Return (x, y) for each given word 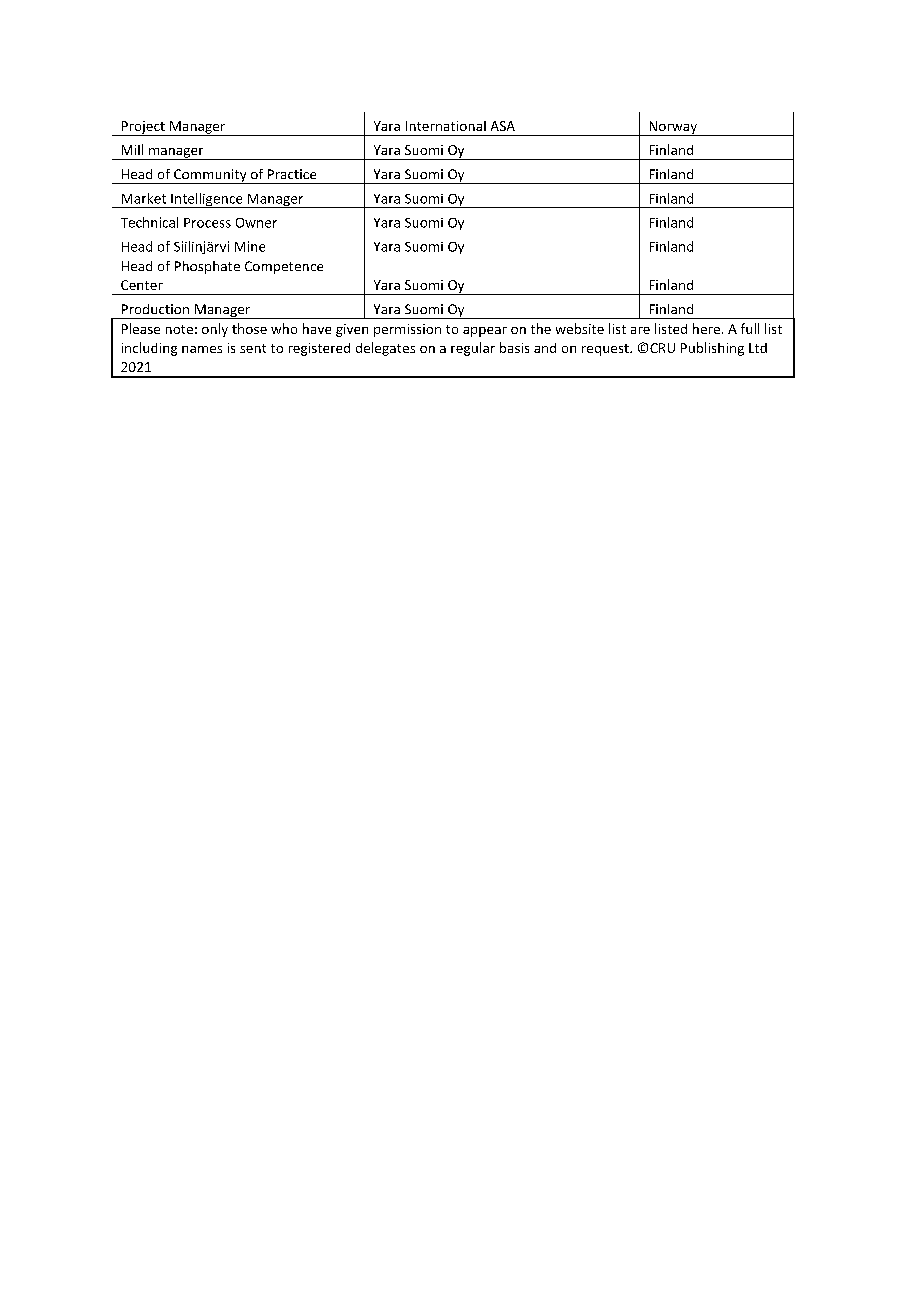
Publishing (712, 349)
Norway (673, 128)
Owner (256, 223)
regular (473, 349)
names (202, 349)
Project (143, 128)
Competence (284, 267)
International (446, 126)
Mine (250, 246)
